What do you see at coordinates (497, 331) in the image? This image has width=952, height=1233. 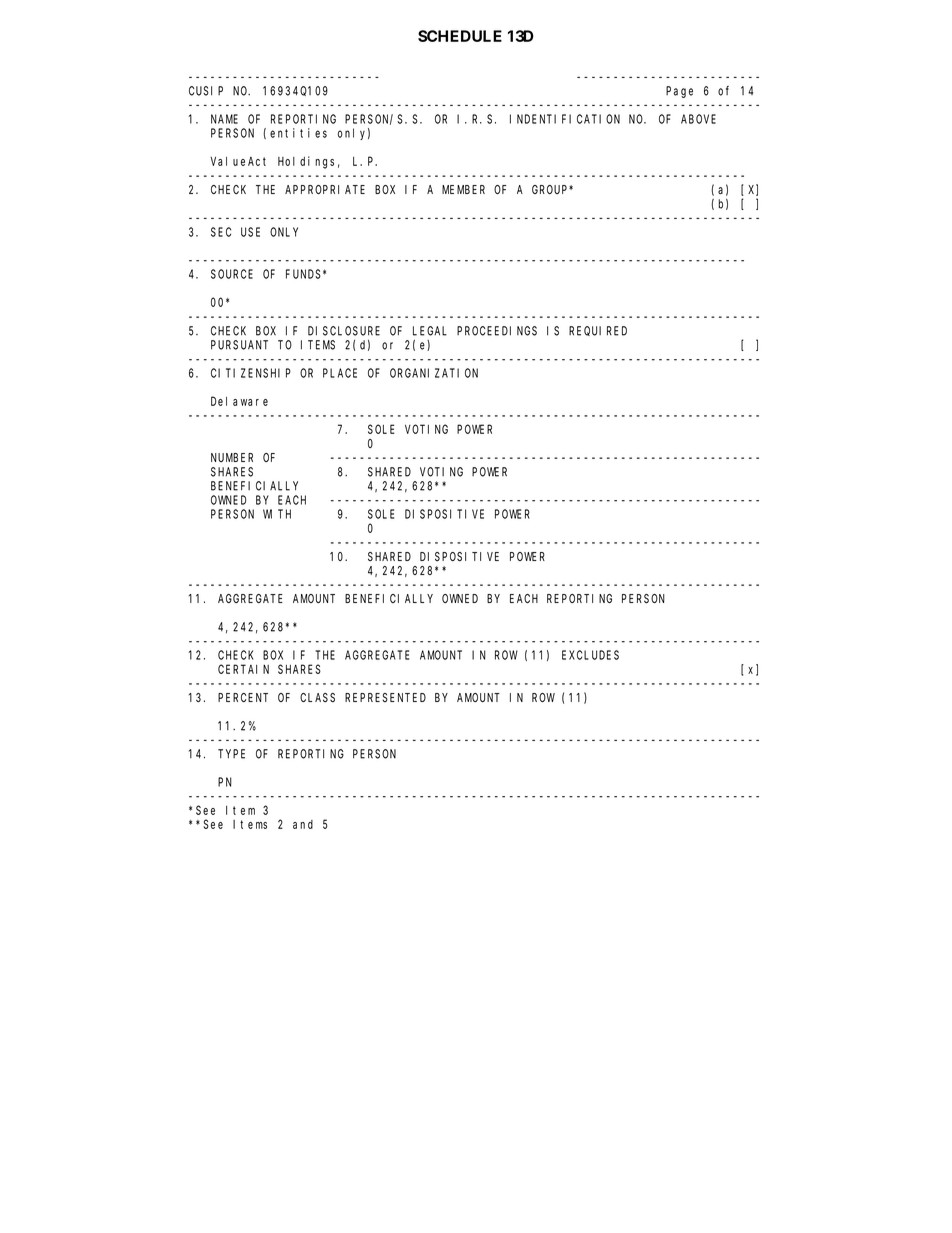 I see `PROCEEDINGS` at bounding box center [497, 331].
